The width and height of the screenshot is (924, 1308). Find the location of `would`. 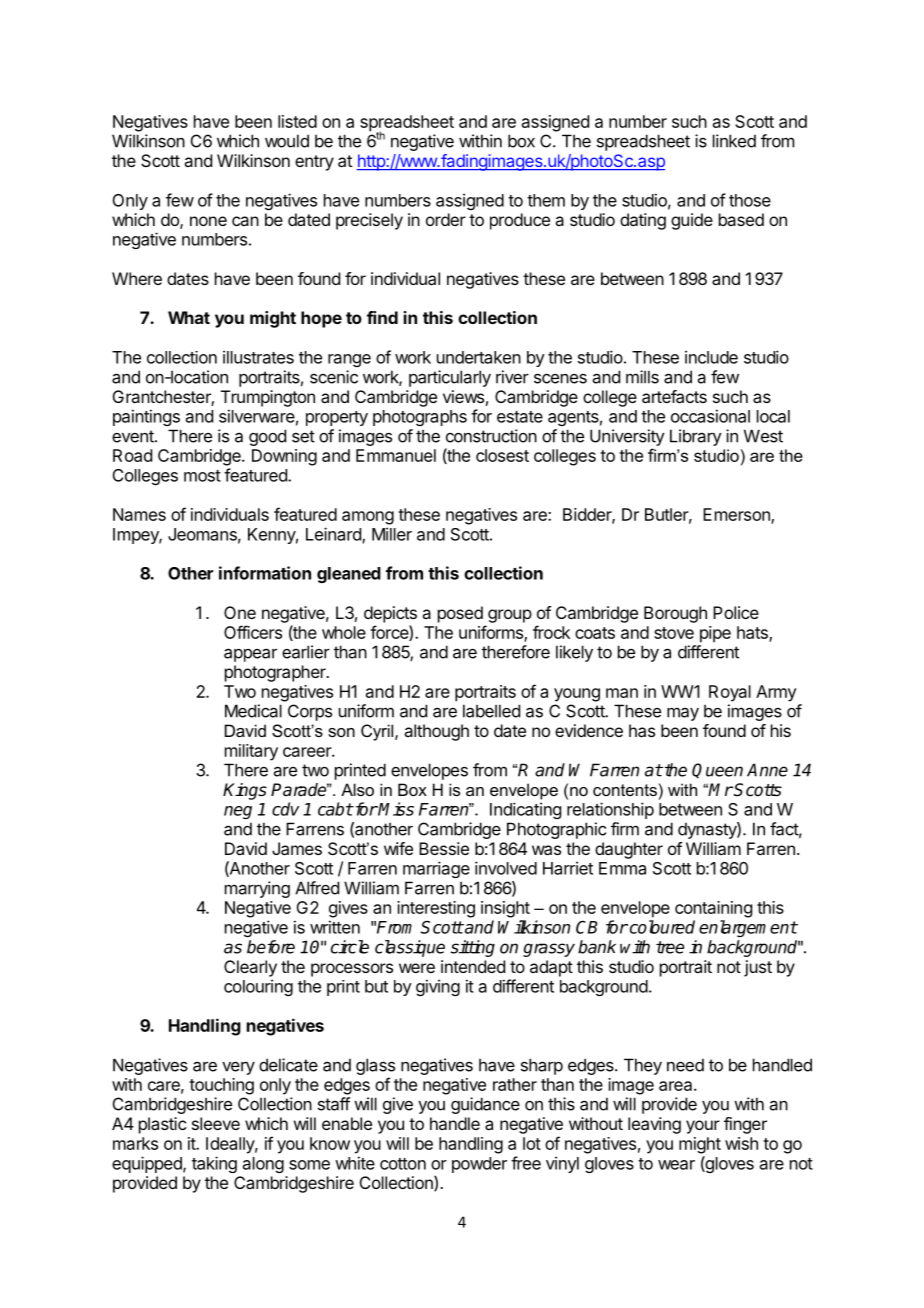

would is located at coordinates (287, 141).
